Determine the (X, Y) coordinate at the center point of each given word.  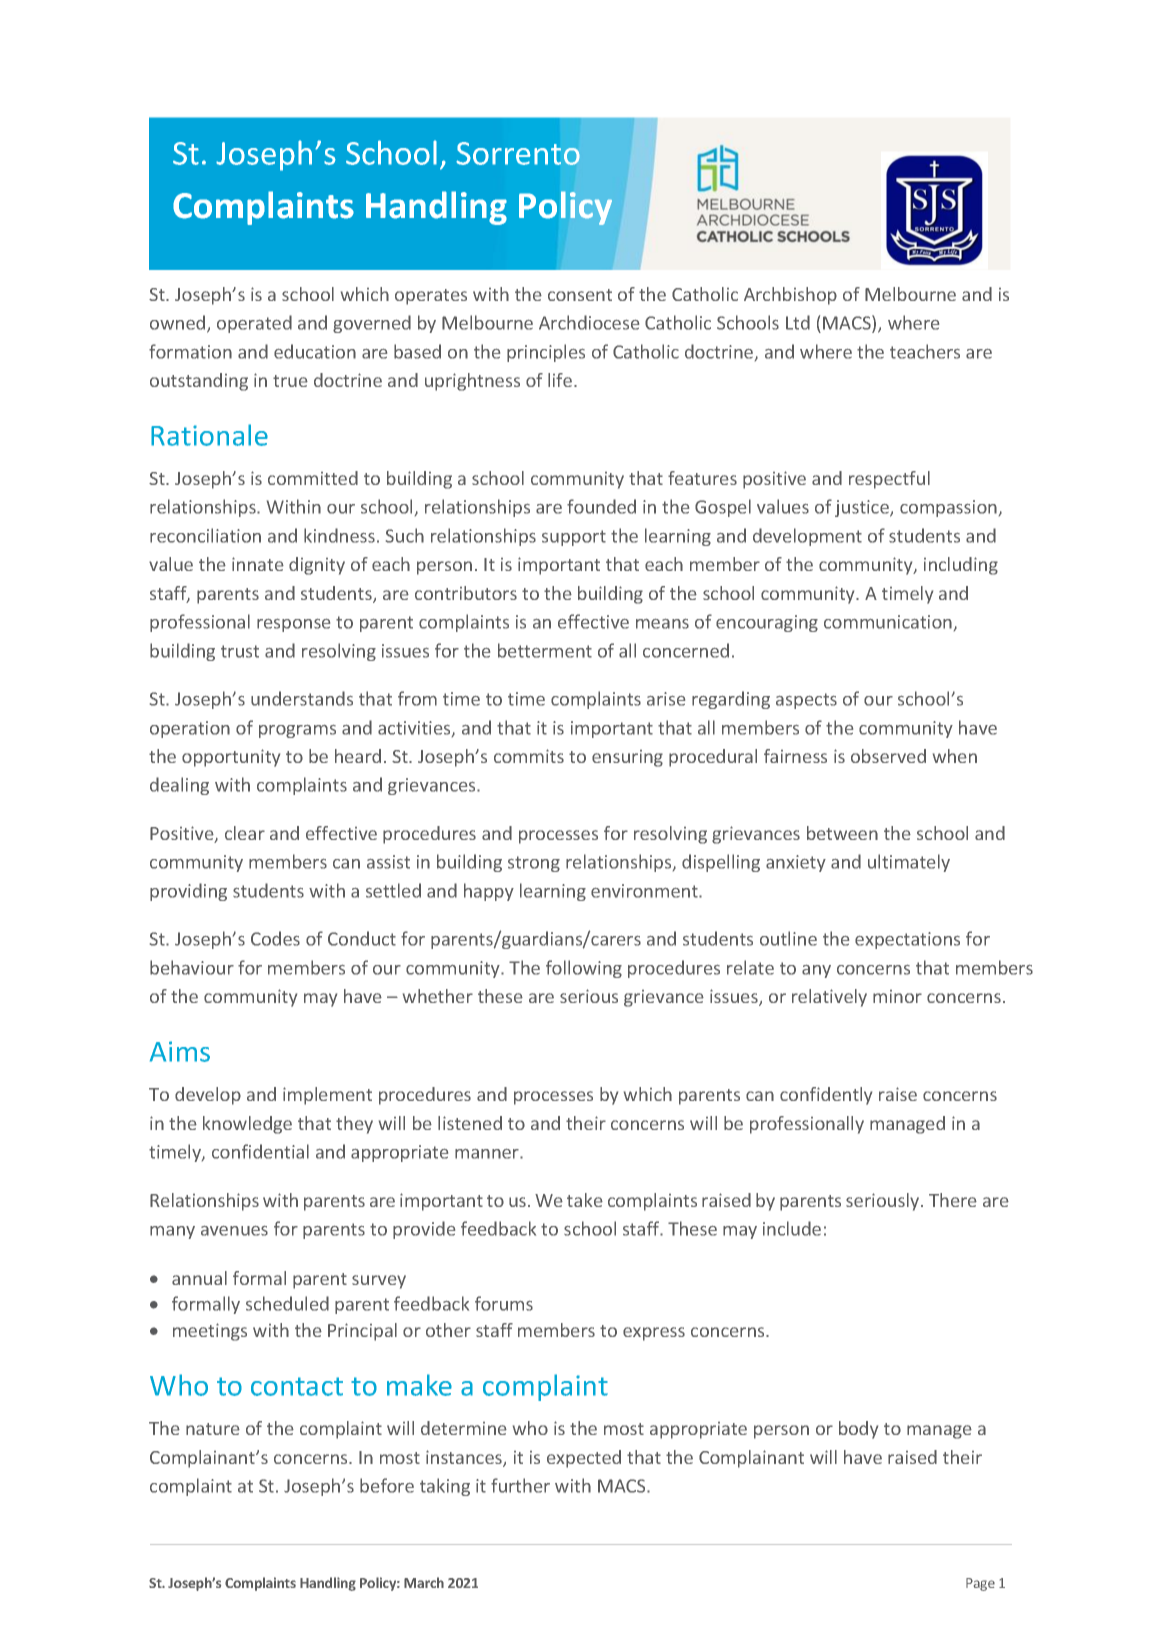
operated (254, 324)
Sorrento (518, 153)
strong (534, 864)
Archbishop (790, 296)
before (387, 1485)
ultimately (909, 863)
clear (245, 833)
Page (980, 1584)
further (520, 1485)
